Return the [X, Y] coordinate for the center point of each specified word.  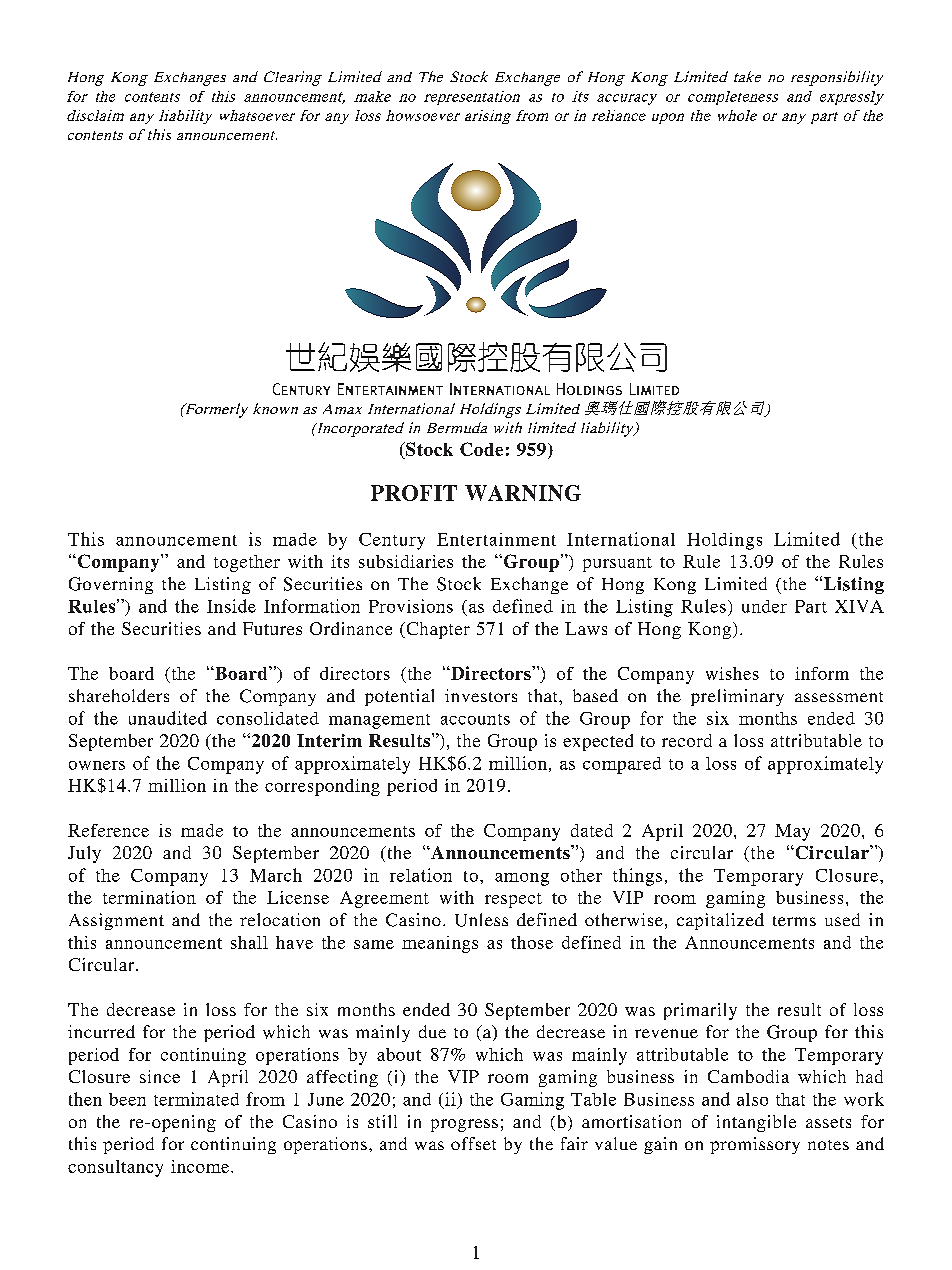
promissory [755, 1145]
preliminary [737, 697]
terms [794, 921]
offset [473, 1143]
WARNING [523, 493]
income [201, 1166]
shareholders [119, 695]
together [247, 563]
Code [481, 449]
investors [481, 695]
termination [149, 897]
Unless [481, 920]
